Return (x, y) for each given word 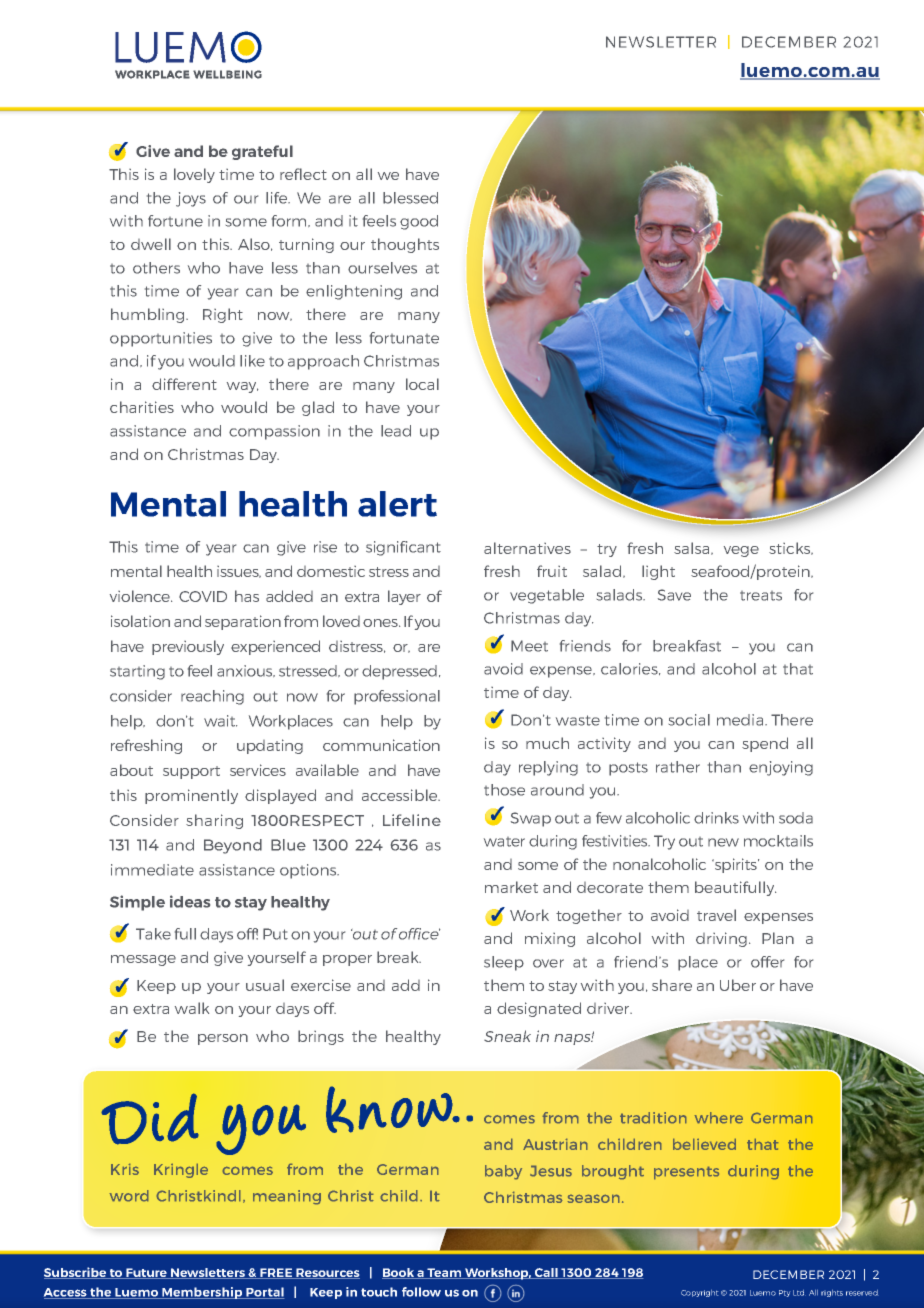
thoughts (405, 245)
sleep (504, 963)
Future (147, 1273)
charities (142, 407)
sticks (791, 548)
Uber (738, 985)
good (419, 222)
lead (396, 431)
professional (397, 697)
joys (191, 199)
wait (220, 721)
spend (765, 744)
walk (192, 1008)
